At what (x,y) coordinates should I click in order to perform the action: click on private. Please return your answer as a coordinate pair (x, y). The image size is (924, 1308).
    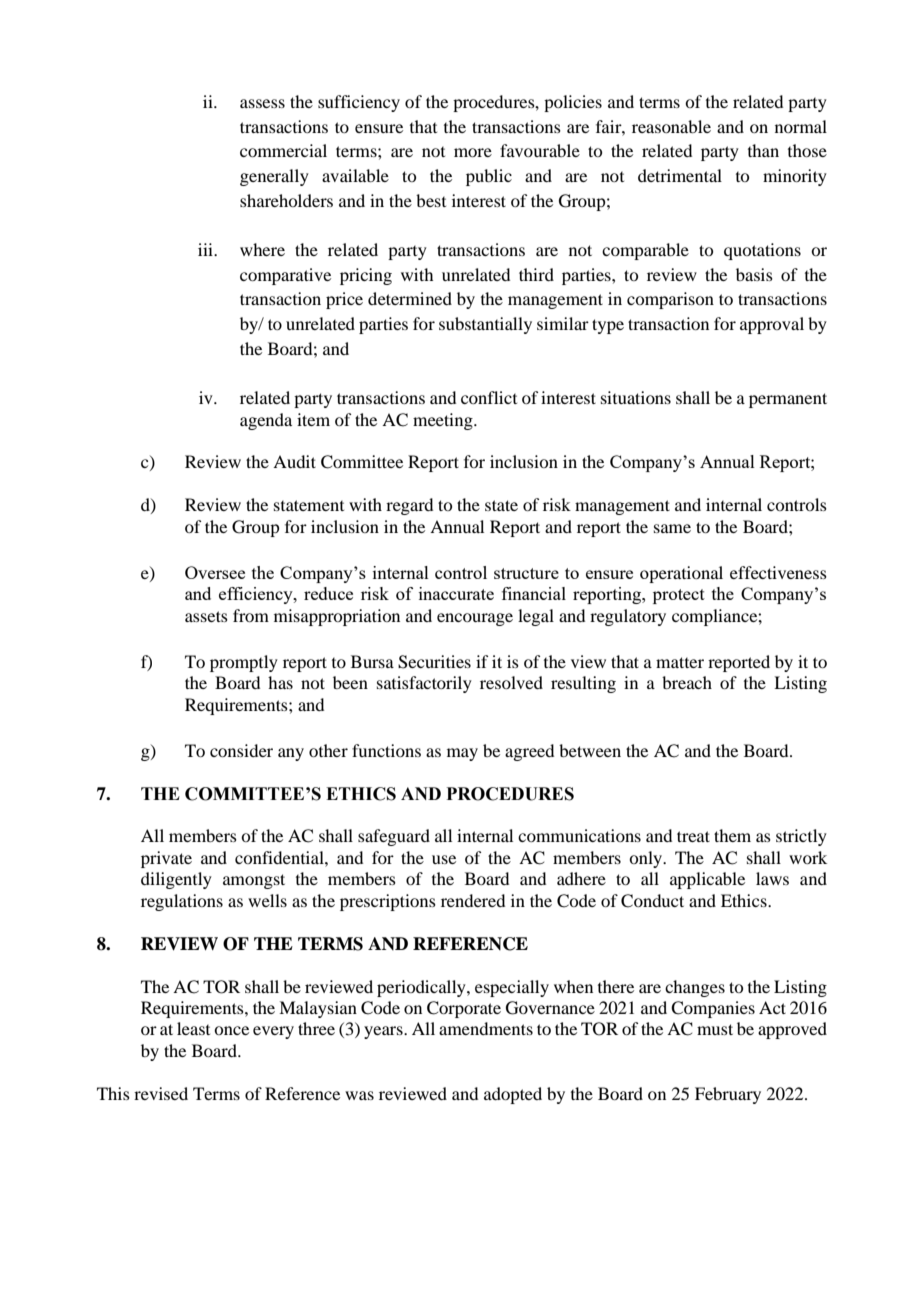
    Looking at the image, I should click on (166, 859).
